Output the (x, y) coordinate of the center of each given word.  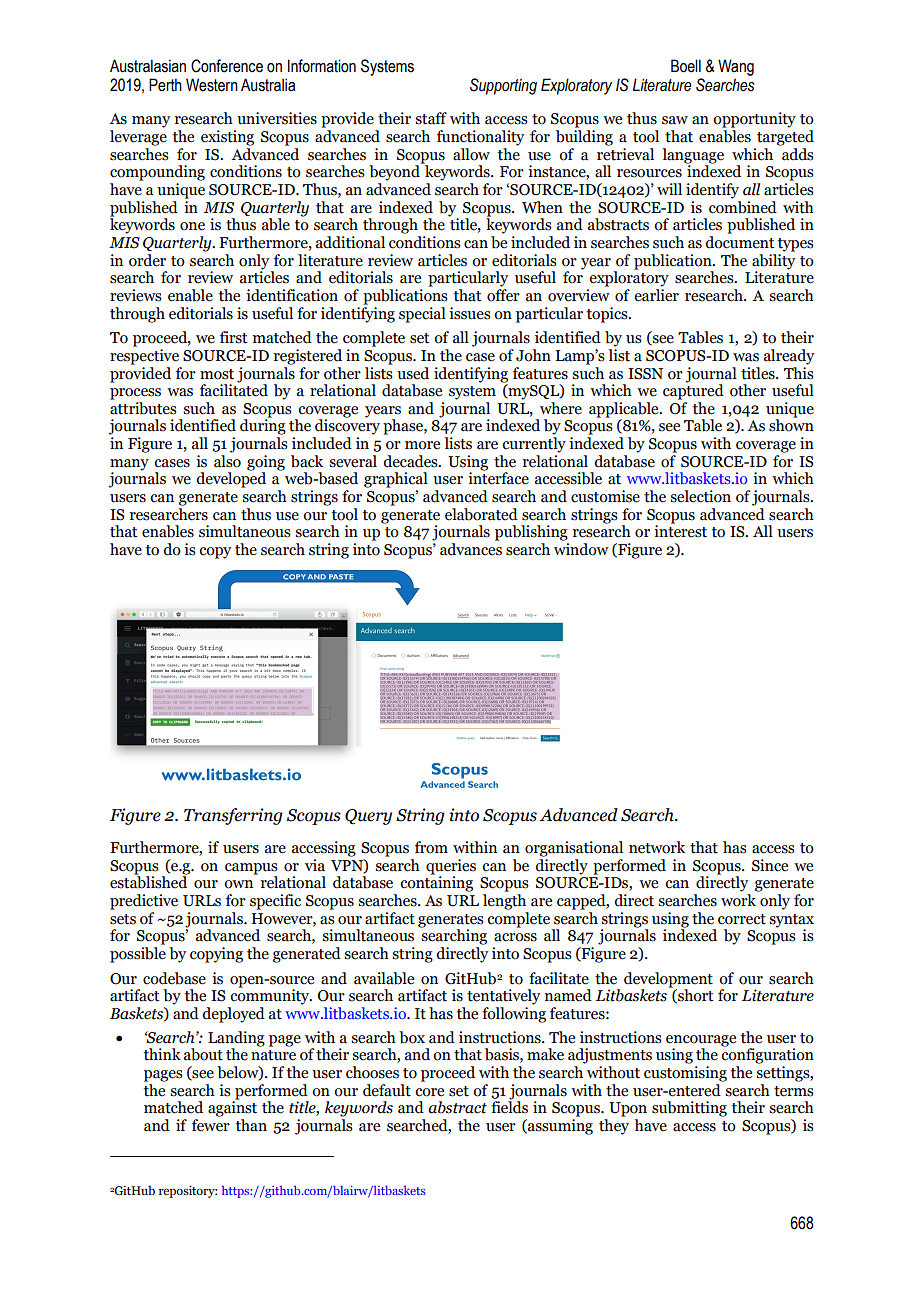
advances (471, 549)
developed (231, 479)
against (232, 1108)
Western (212, 85)
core (429, 1092)
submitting (689, 1109)
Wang (736, 67)
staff (431, 118)
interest (680, 530)
